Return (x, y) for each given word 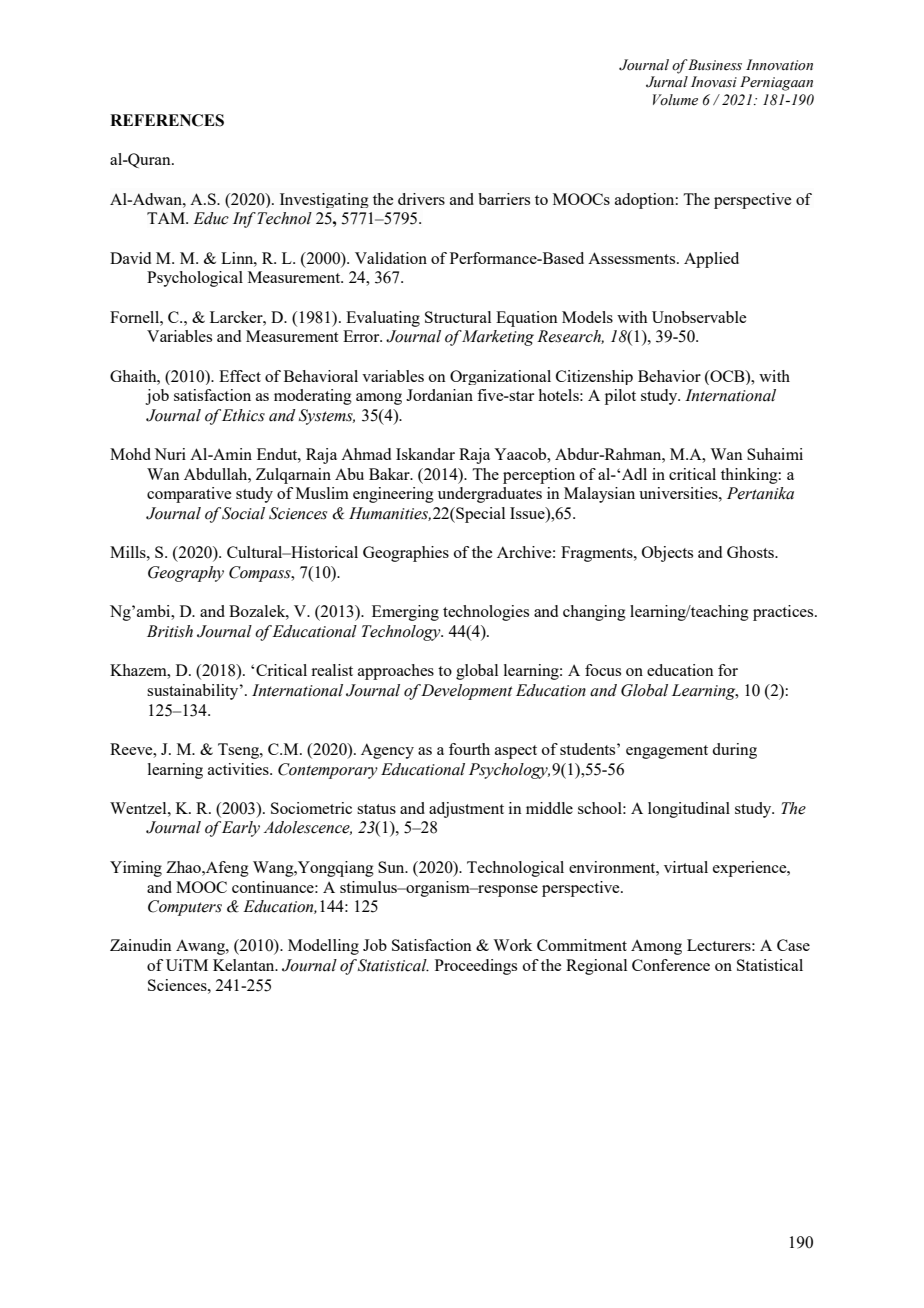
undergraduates (490, 495)
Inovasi (714, 82)
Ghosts (751, 552)
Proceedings (476, 967)
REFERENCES (167, 120)
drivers (421, 199)
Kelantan (245, 965)
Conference (671, 965)
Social (243, 513)
